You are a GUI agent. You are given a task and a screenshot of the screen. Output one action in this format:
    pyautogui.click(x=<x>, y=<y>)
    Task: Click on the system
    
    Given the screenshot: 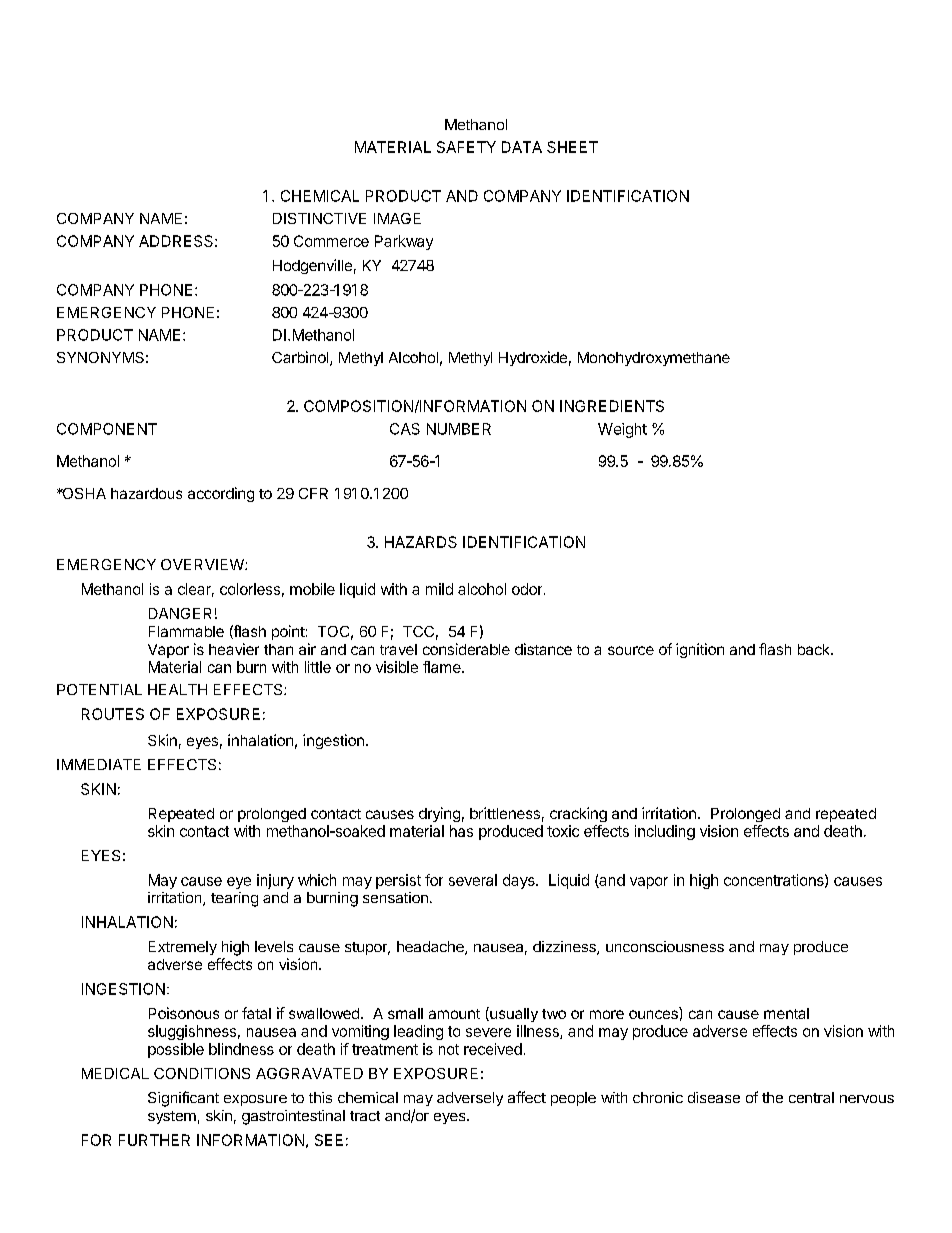 What is the action you would take?
    pyautogui.click(x=172, y=1117)
